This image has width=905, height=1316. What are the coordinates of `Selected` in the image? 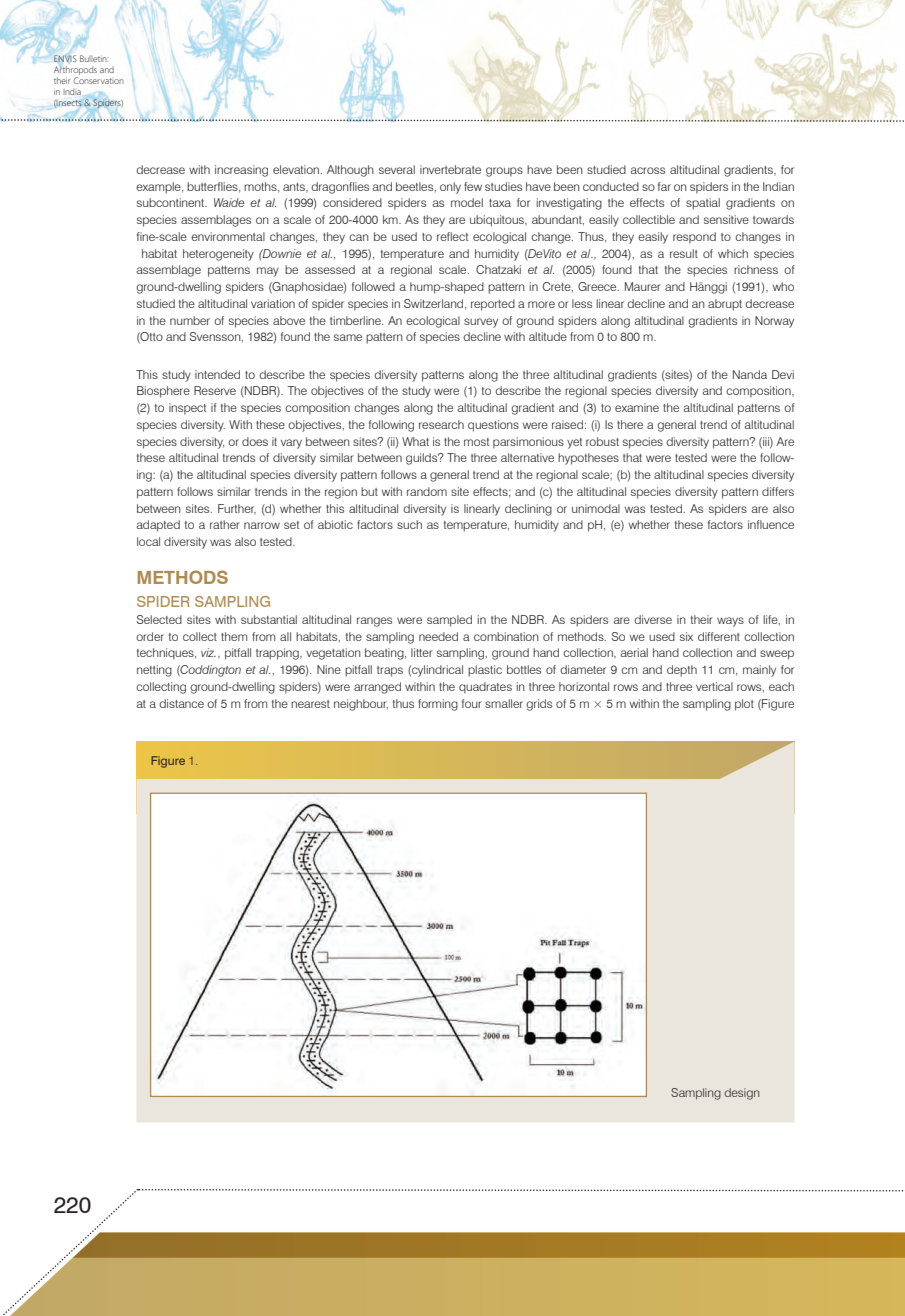 It's located at (159, 619).
